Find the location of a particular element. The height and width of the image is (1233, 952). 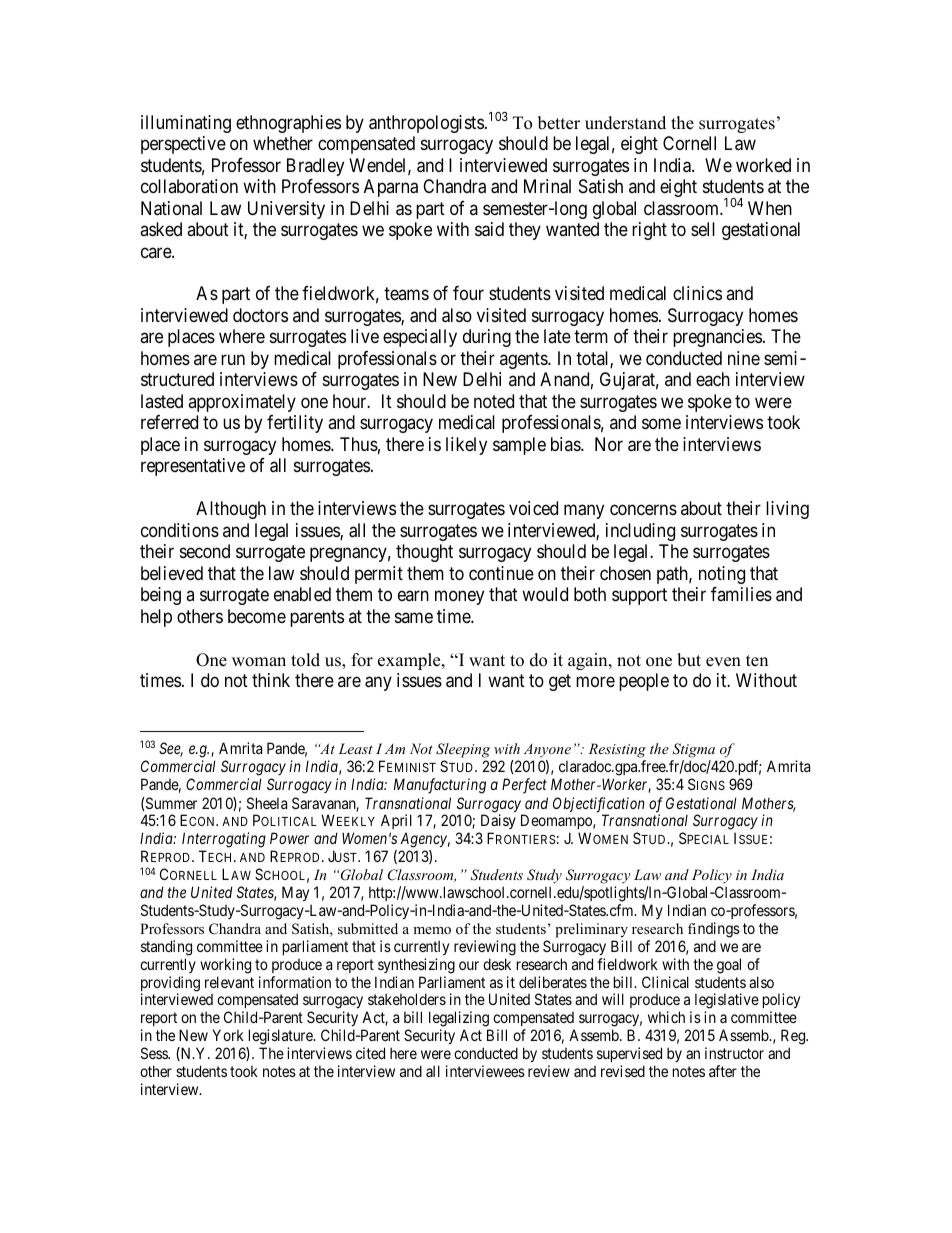

noted is located at coordinates (494, 401).
